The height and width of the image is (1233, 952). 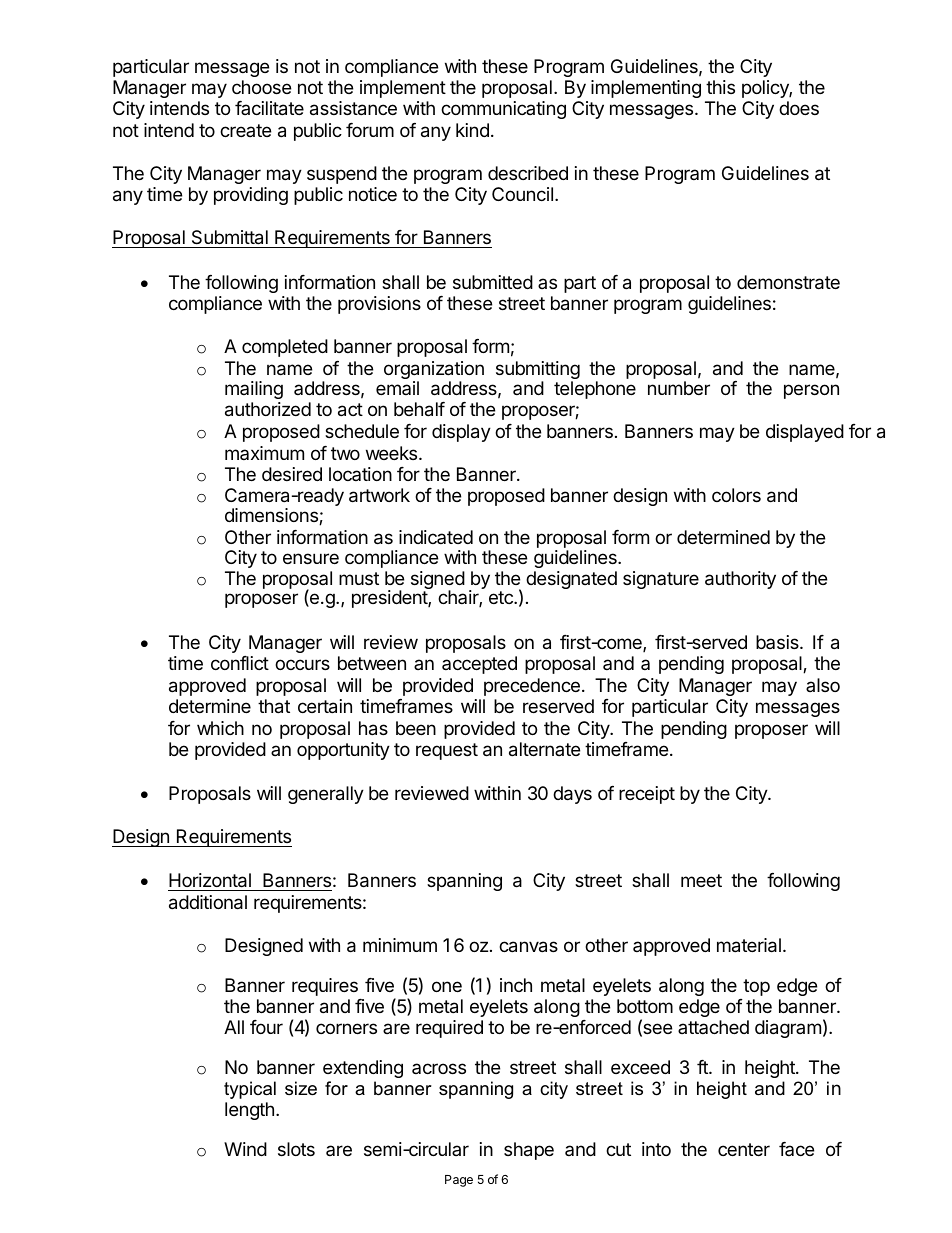 I want to click on this, so click(x=720, y=87).
